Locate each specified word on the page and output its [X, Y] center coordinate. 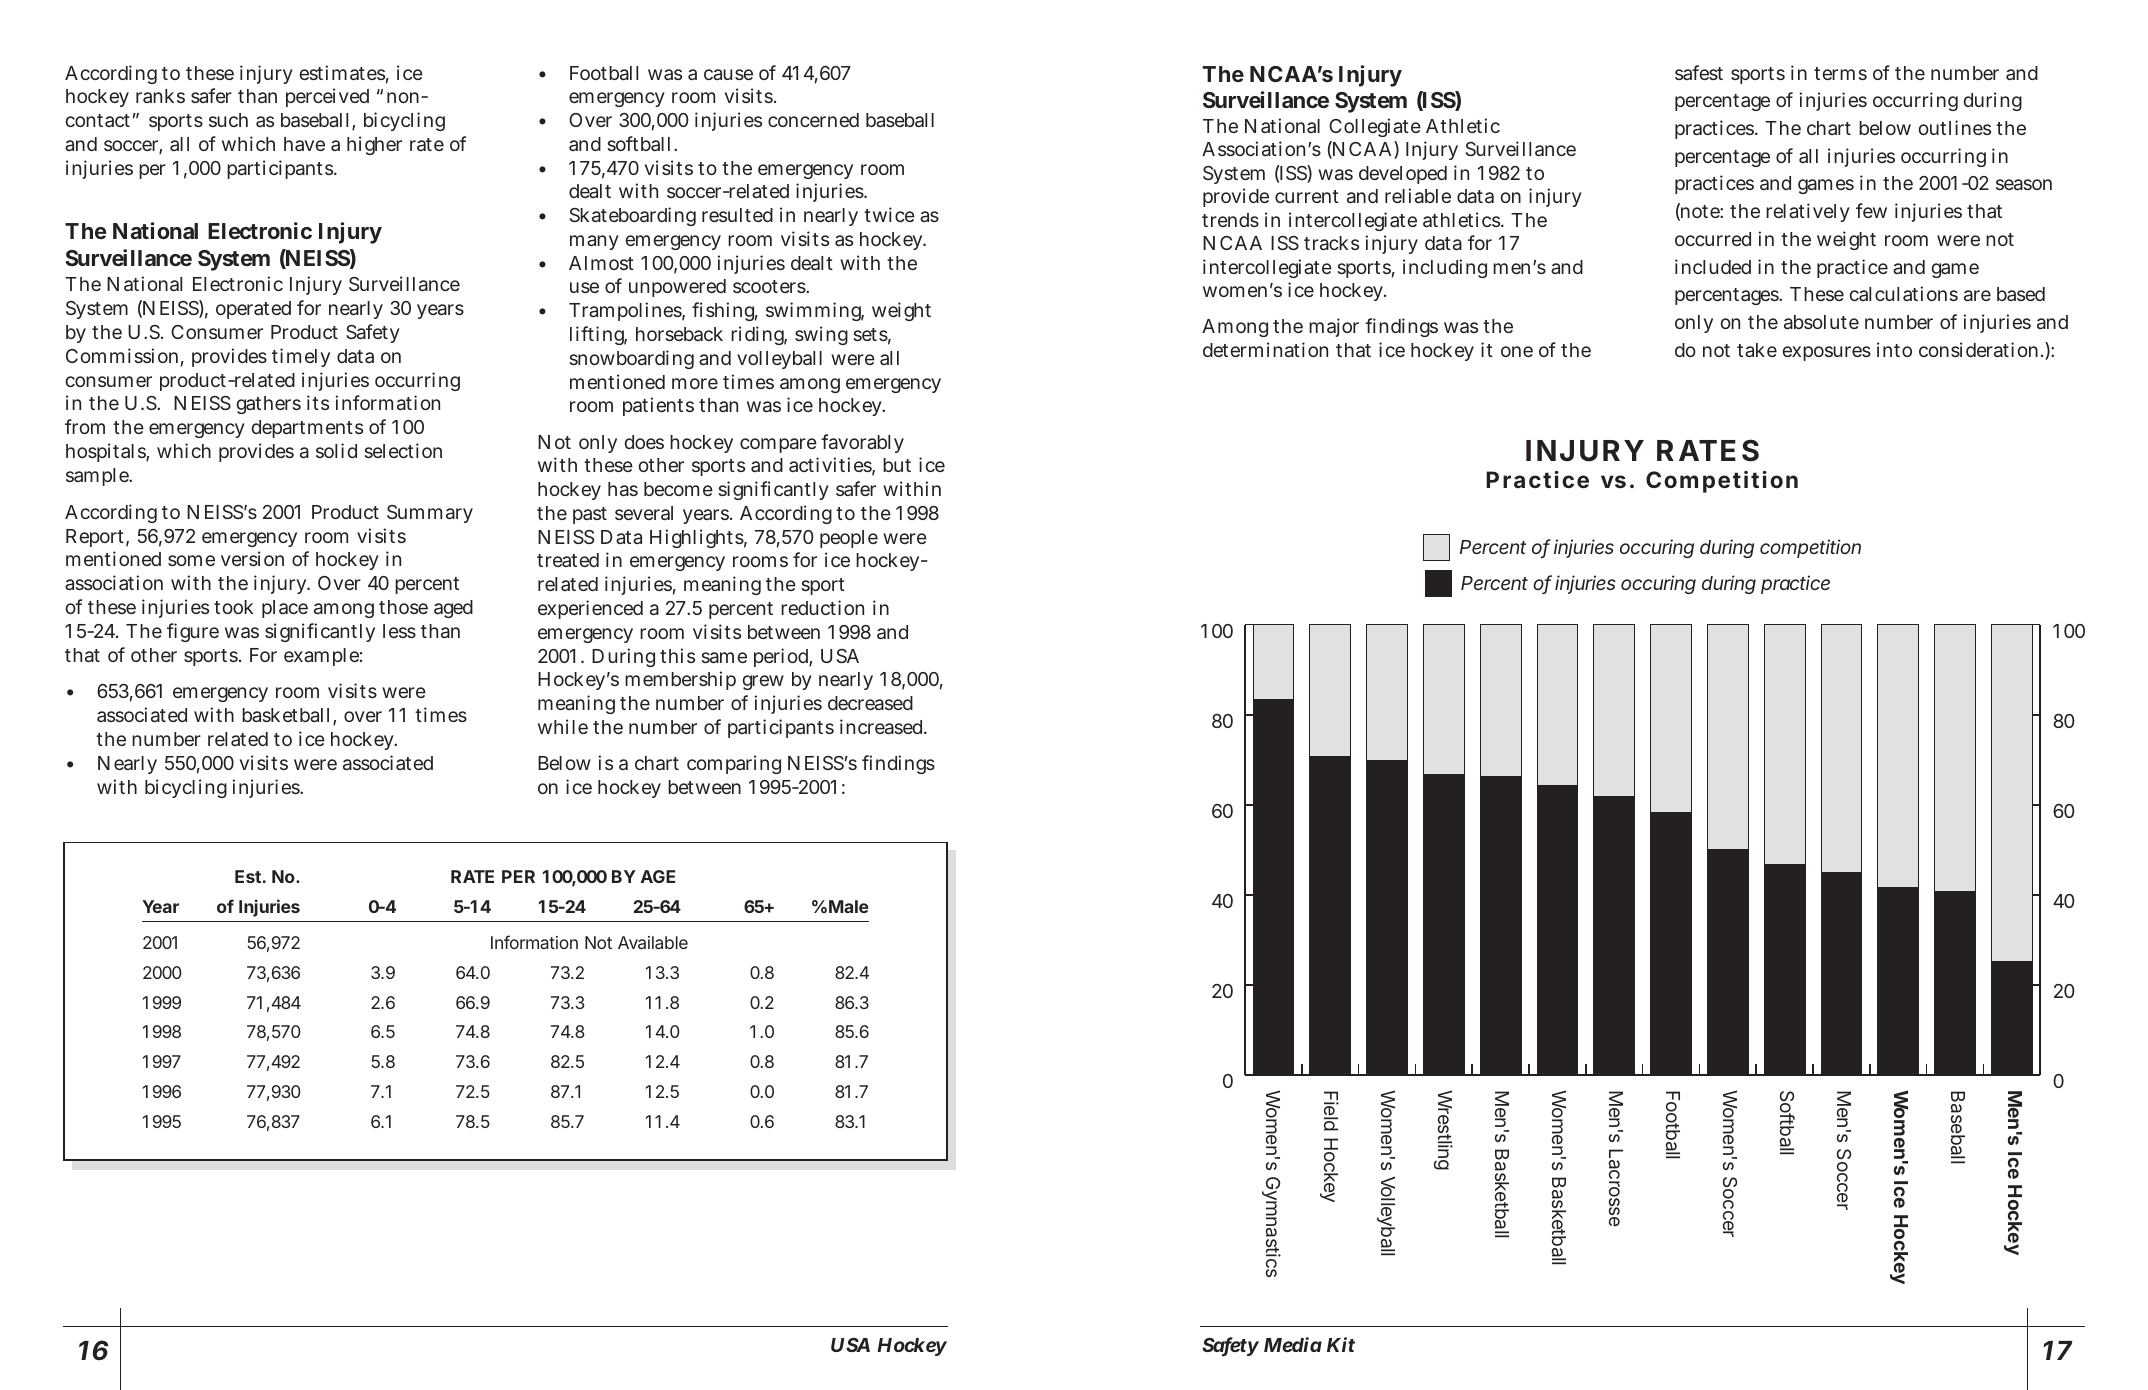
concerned [813, 120]
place [285, 609]
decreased [870, 703]
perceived [327, 97]
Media [1293, 1344]
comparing [734, 764]
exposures [1827, 353]
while [563, 726]
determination [1265, 349]
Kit [1341, 1344]
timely [301, 357]
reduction [822, 607]
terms [1840, 73]
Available [653, 942]
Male [849, 906]
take [1757, 350]
